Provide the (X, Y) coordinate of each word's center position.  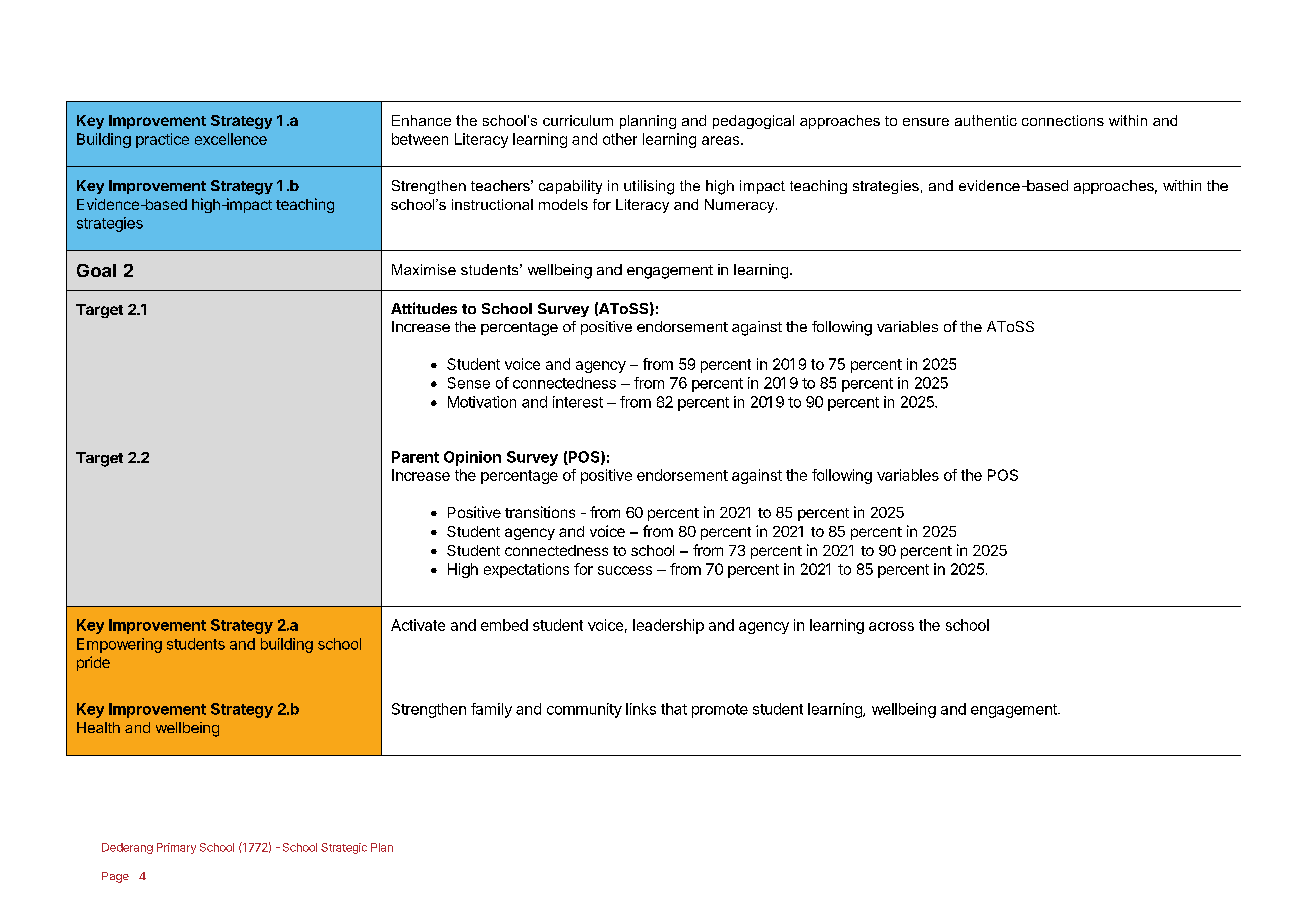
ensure (926, 122)
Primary (176, 848)
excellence (231, 139)
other (620, 139)
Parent (415, 457)
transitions (540, 512)
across (891, 626)
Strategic (344, 848)
